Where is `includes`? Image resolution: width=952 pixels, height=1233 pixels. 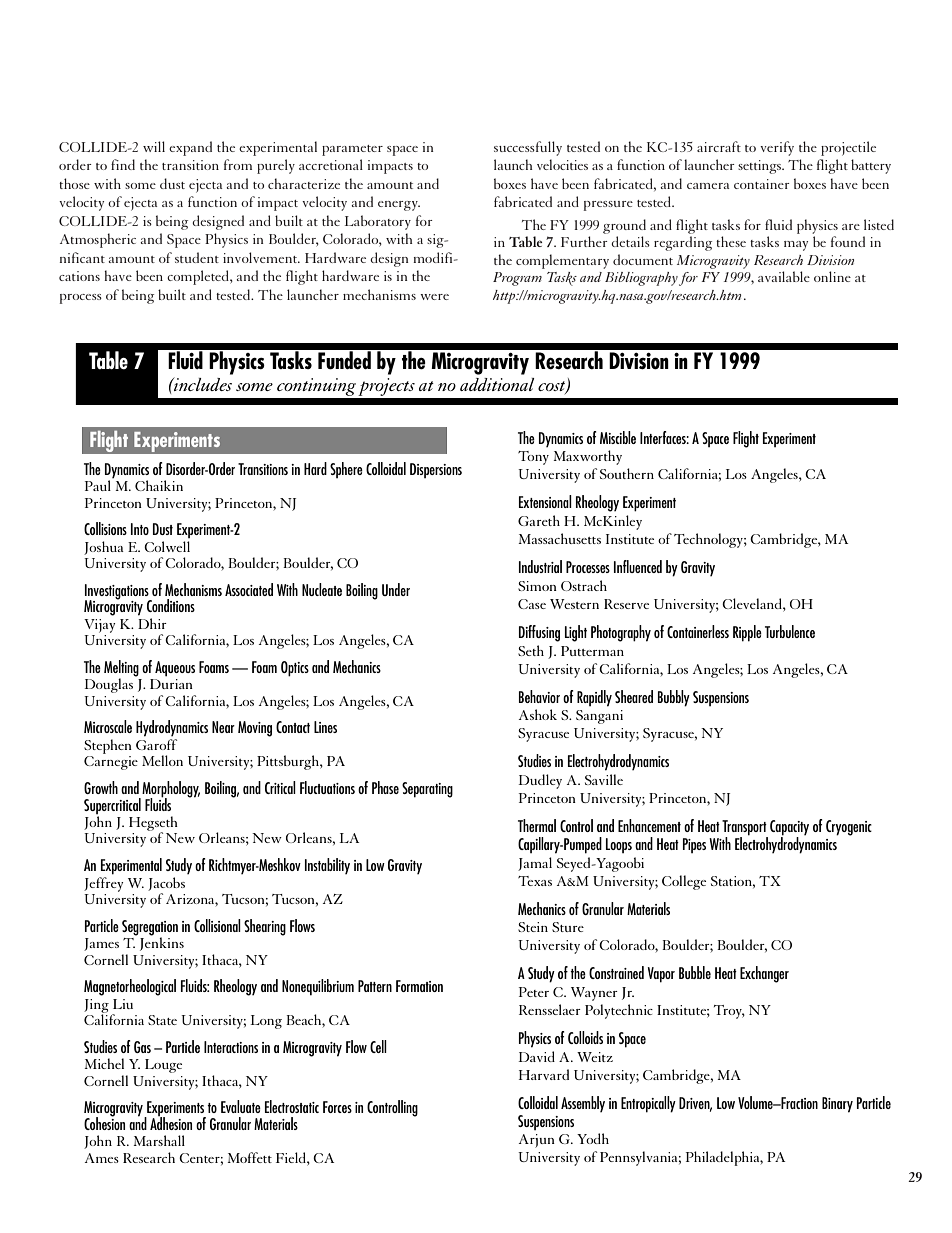 includes is located at coordinates (202, 384).
